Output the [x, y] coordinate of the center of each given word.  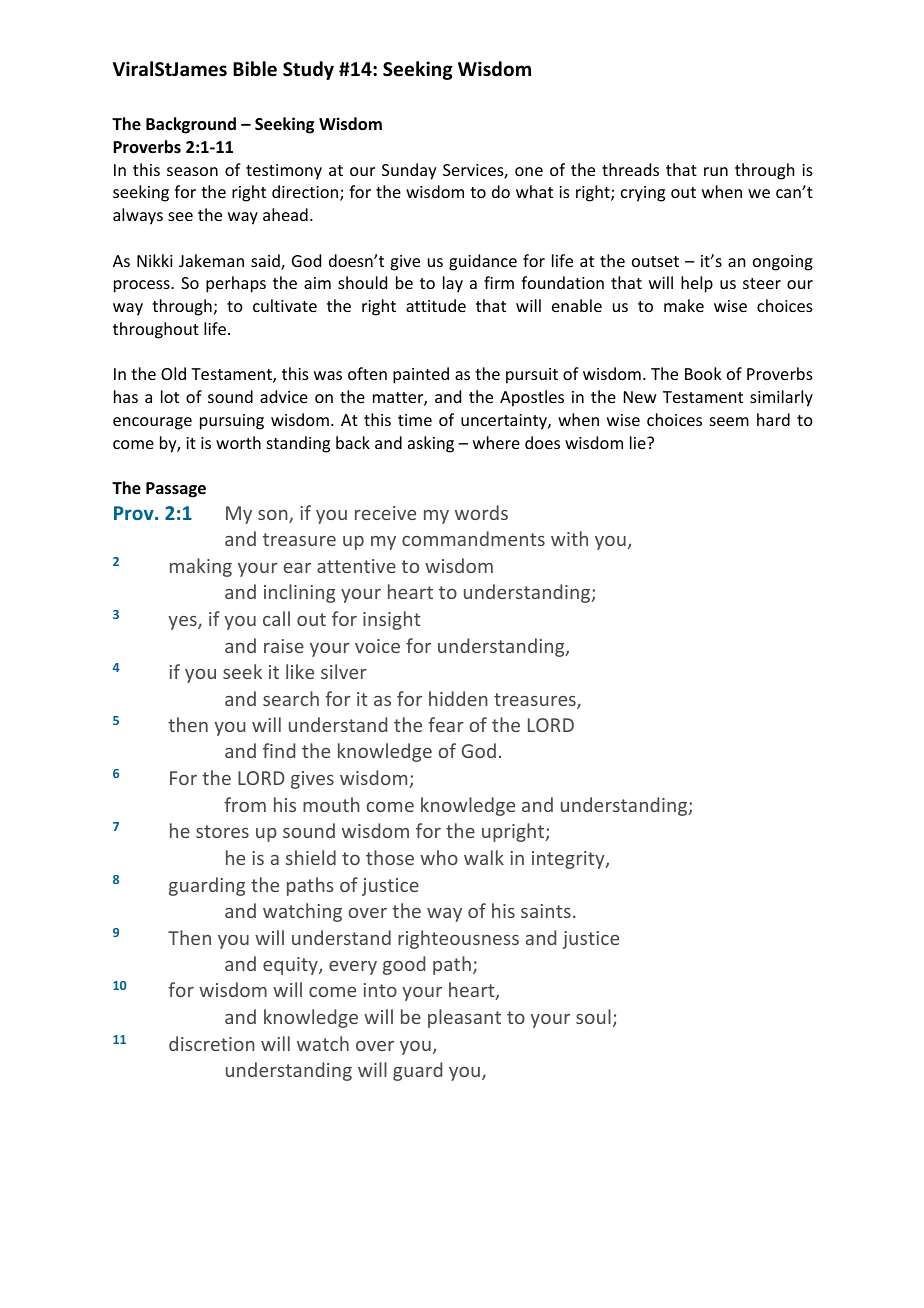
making [201, 567]
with [569, 538]
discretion [212, 1043]
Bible [255, 69]
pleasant [464, 1018]
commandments [473, 538]
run [716, 171]
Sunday [409, 171]
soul [593, 1016]
